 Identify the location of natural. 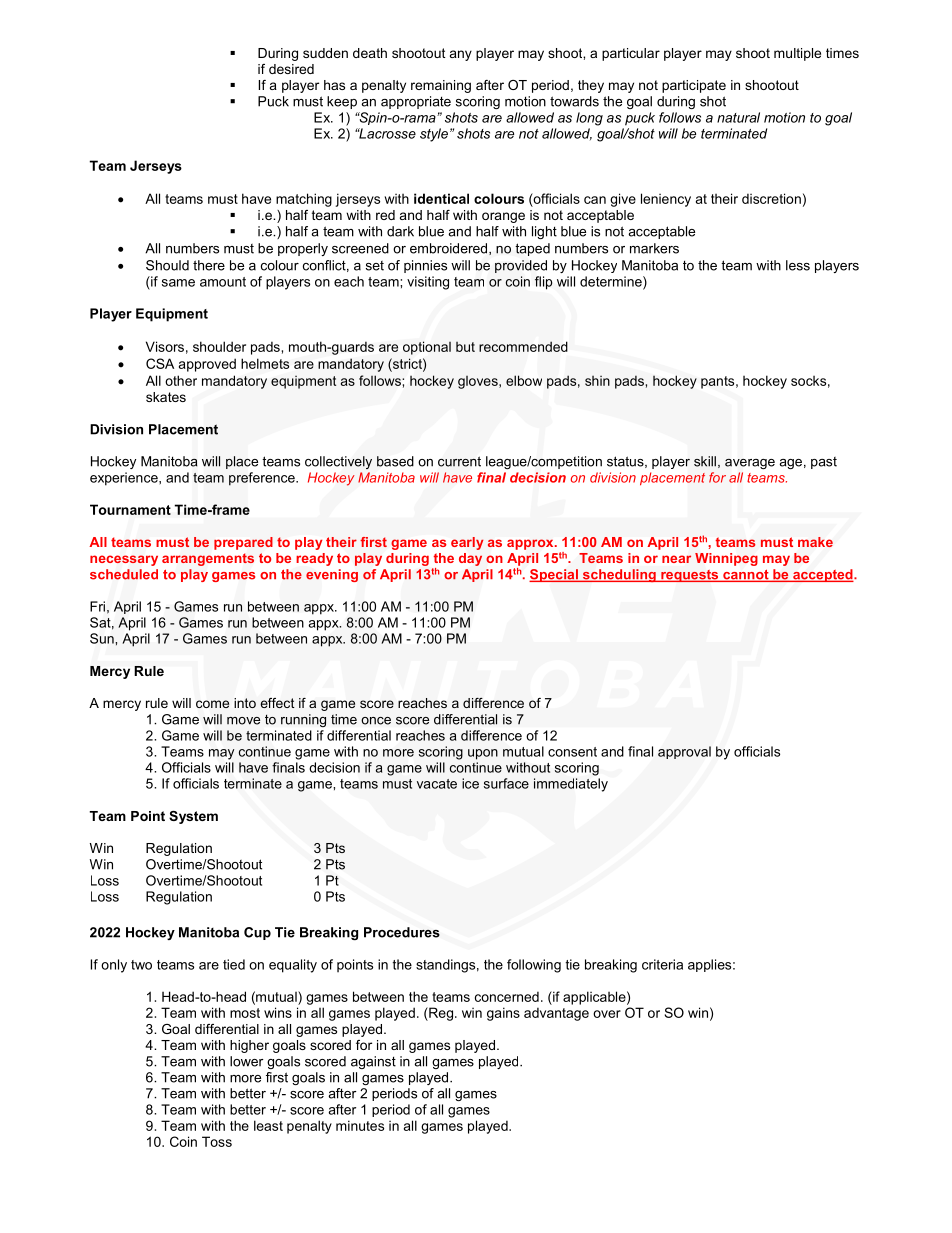
(738, 117).
